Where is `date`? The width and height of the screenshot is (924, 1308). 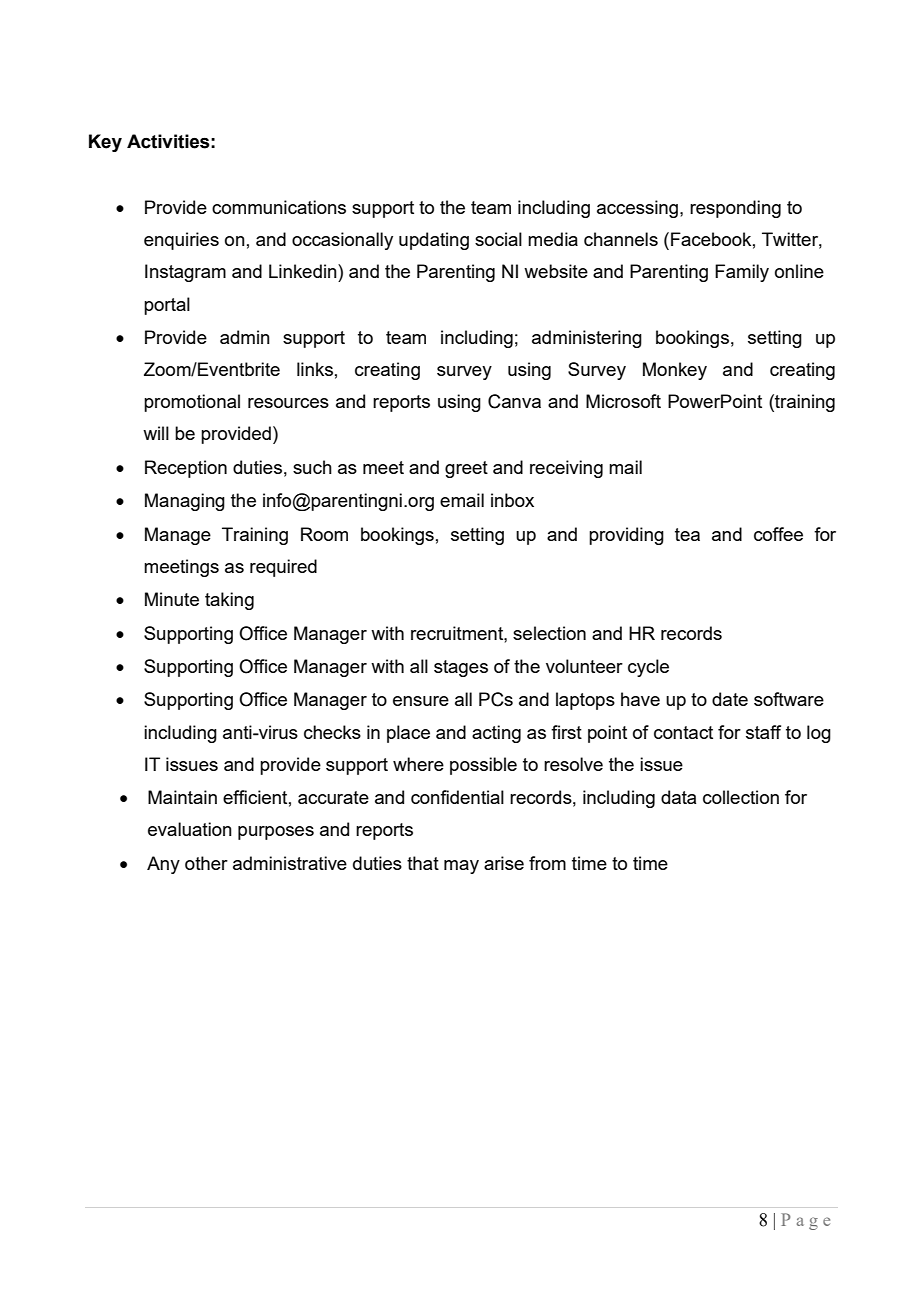
date is located at coordinates (730, 699).
